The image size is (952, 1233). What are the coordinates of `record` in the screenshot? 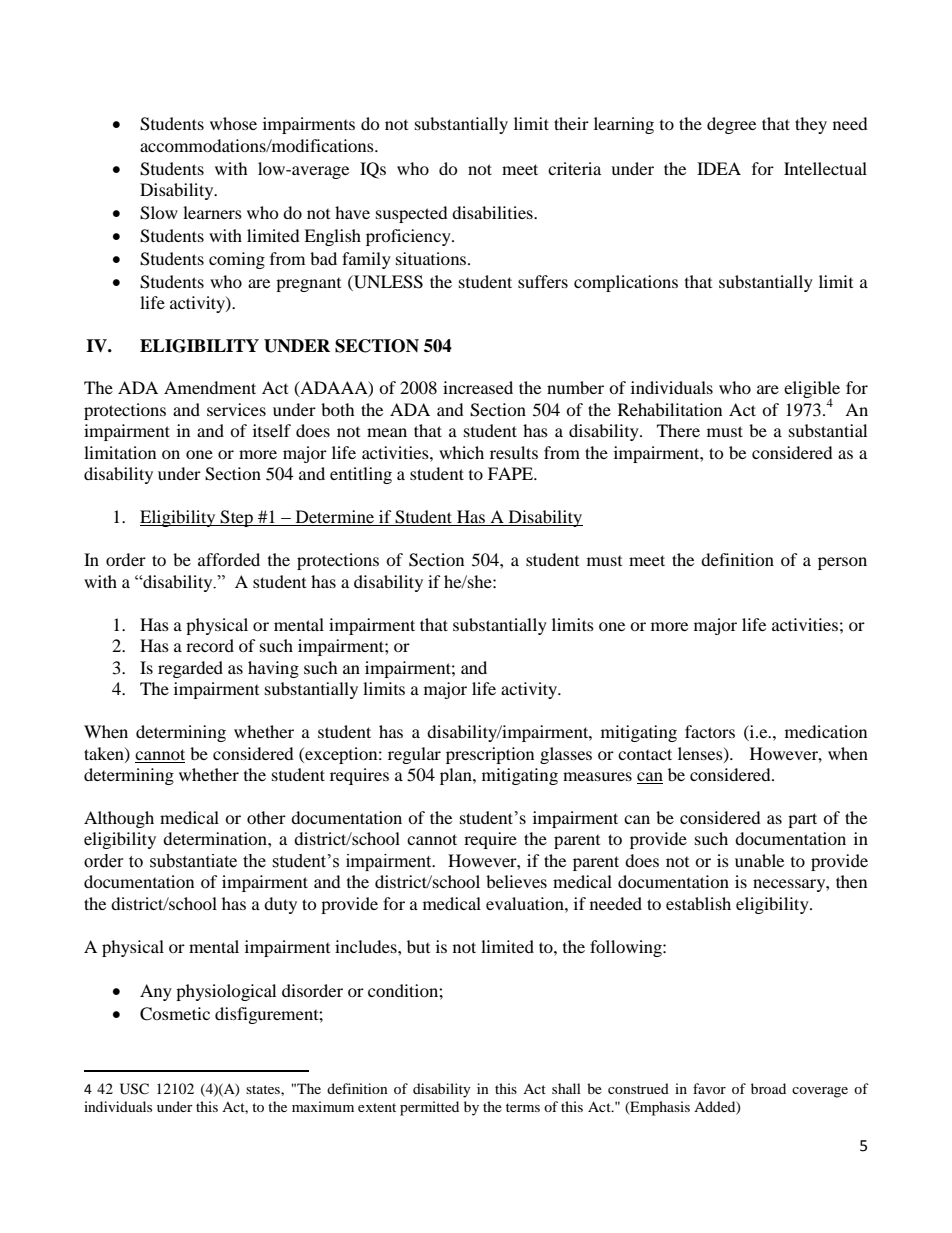 It's located at (210, 645).
